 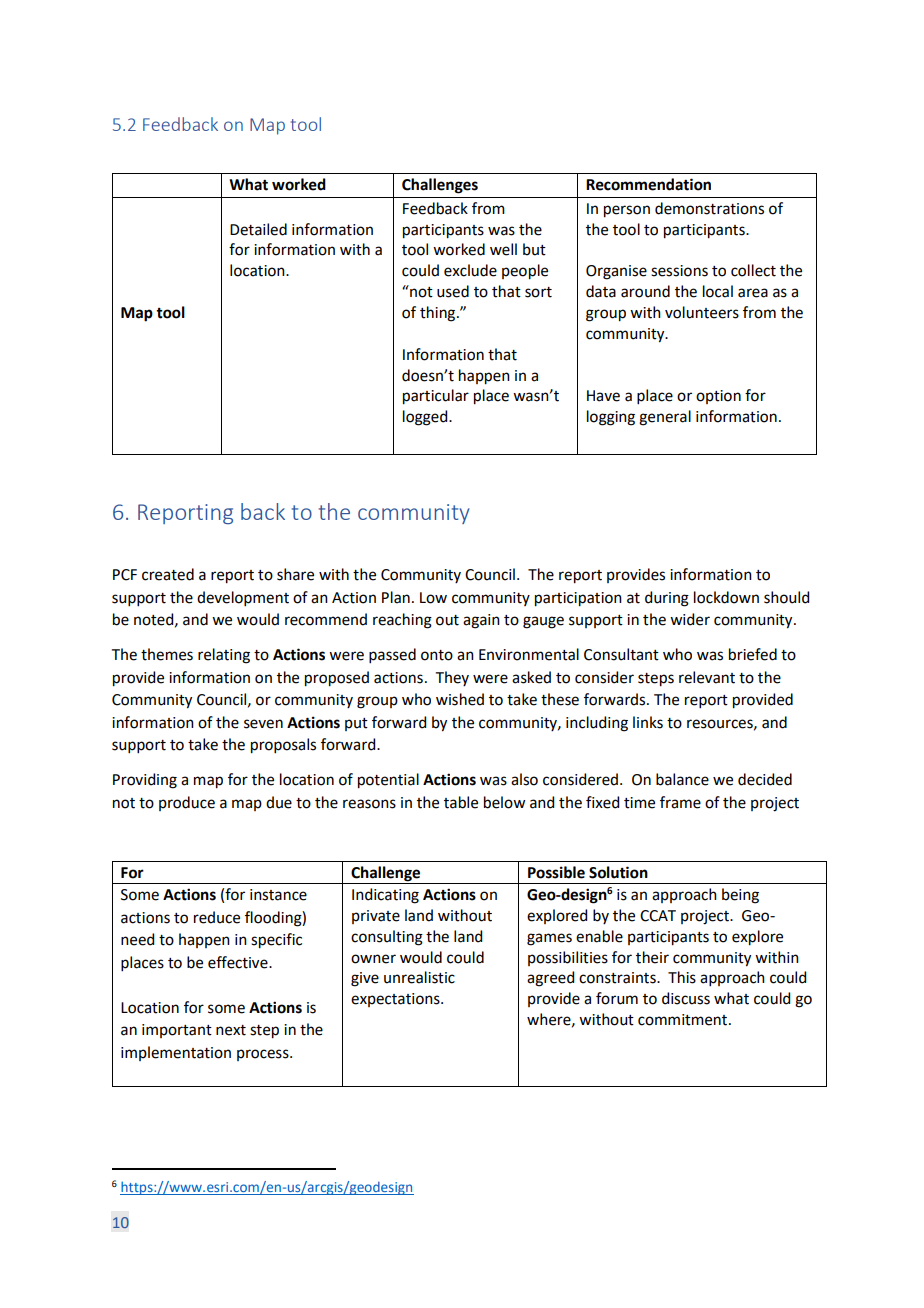 I want to click on well, so click(x=503, y=249).
